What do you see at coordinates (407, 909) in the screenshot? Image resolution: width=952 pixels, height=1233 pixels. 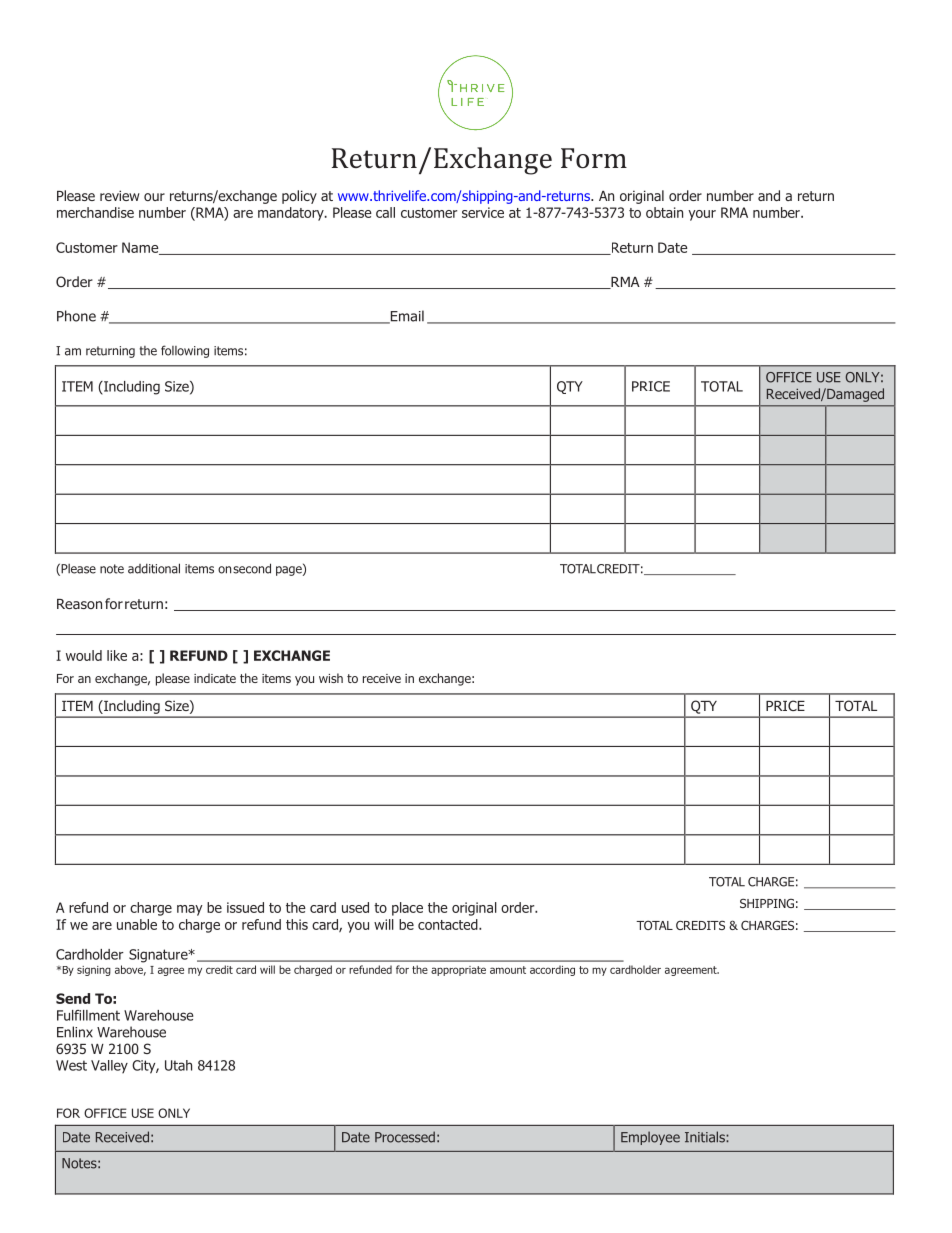 I see `place` at bounding box center [407, 909].
